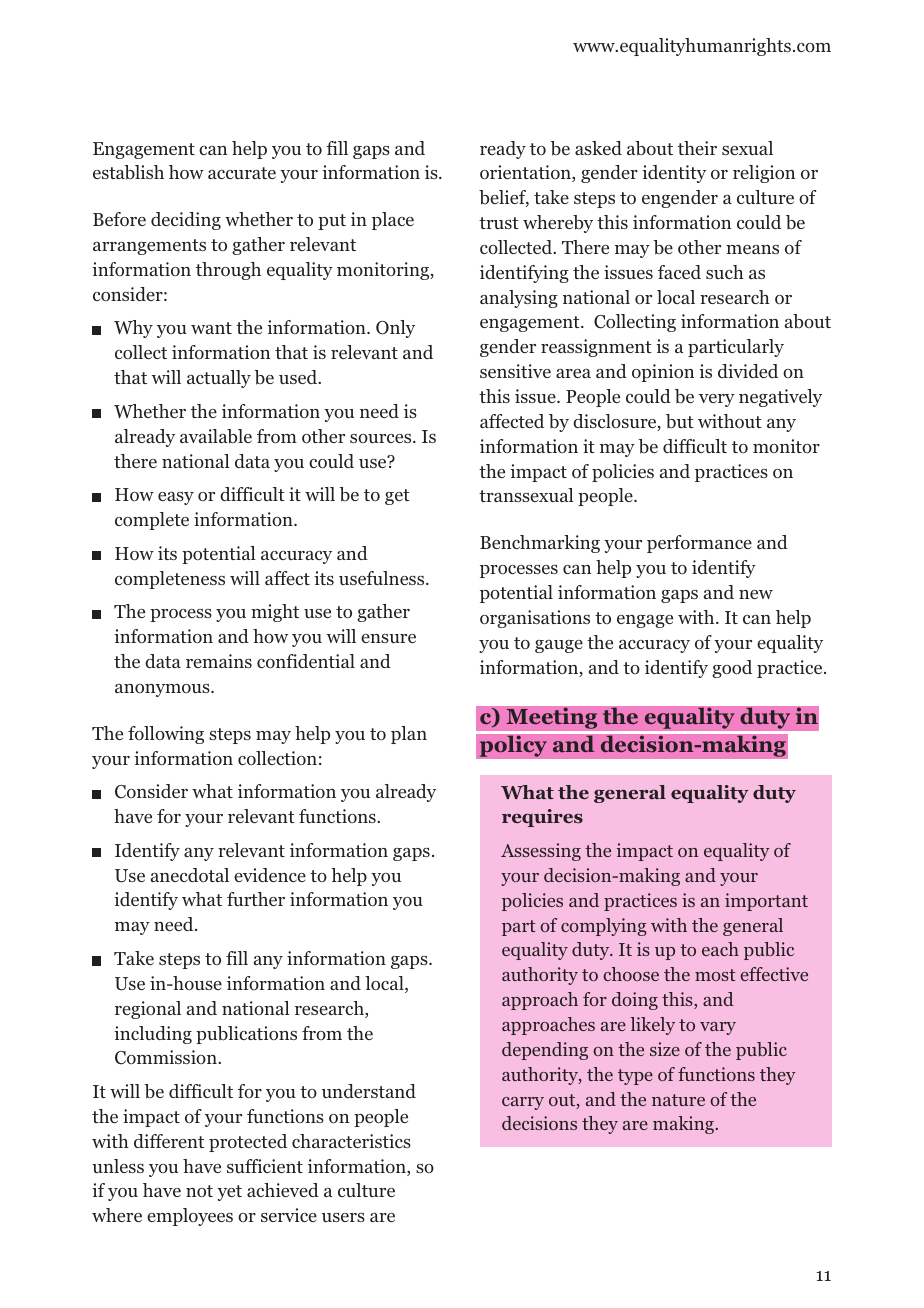  I want to click on remains, so click(219, 661).
